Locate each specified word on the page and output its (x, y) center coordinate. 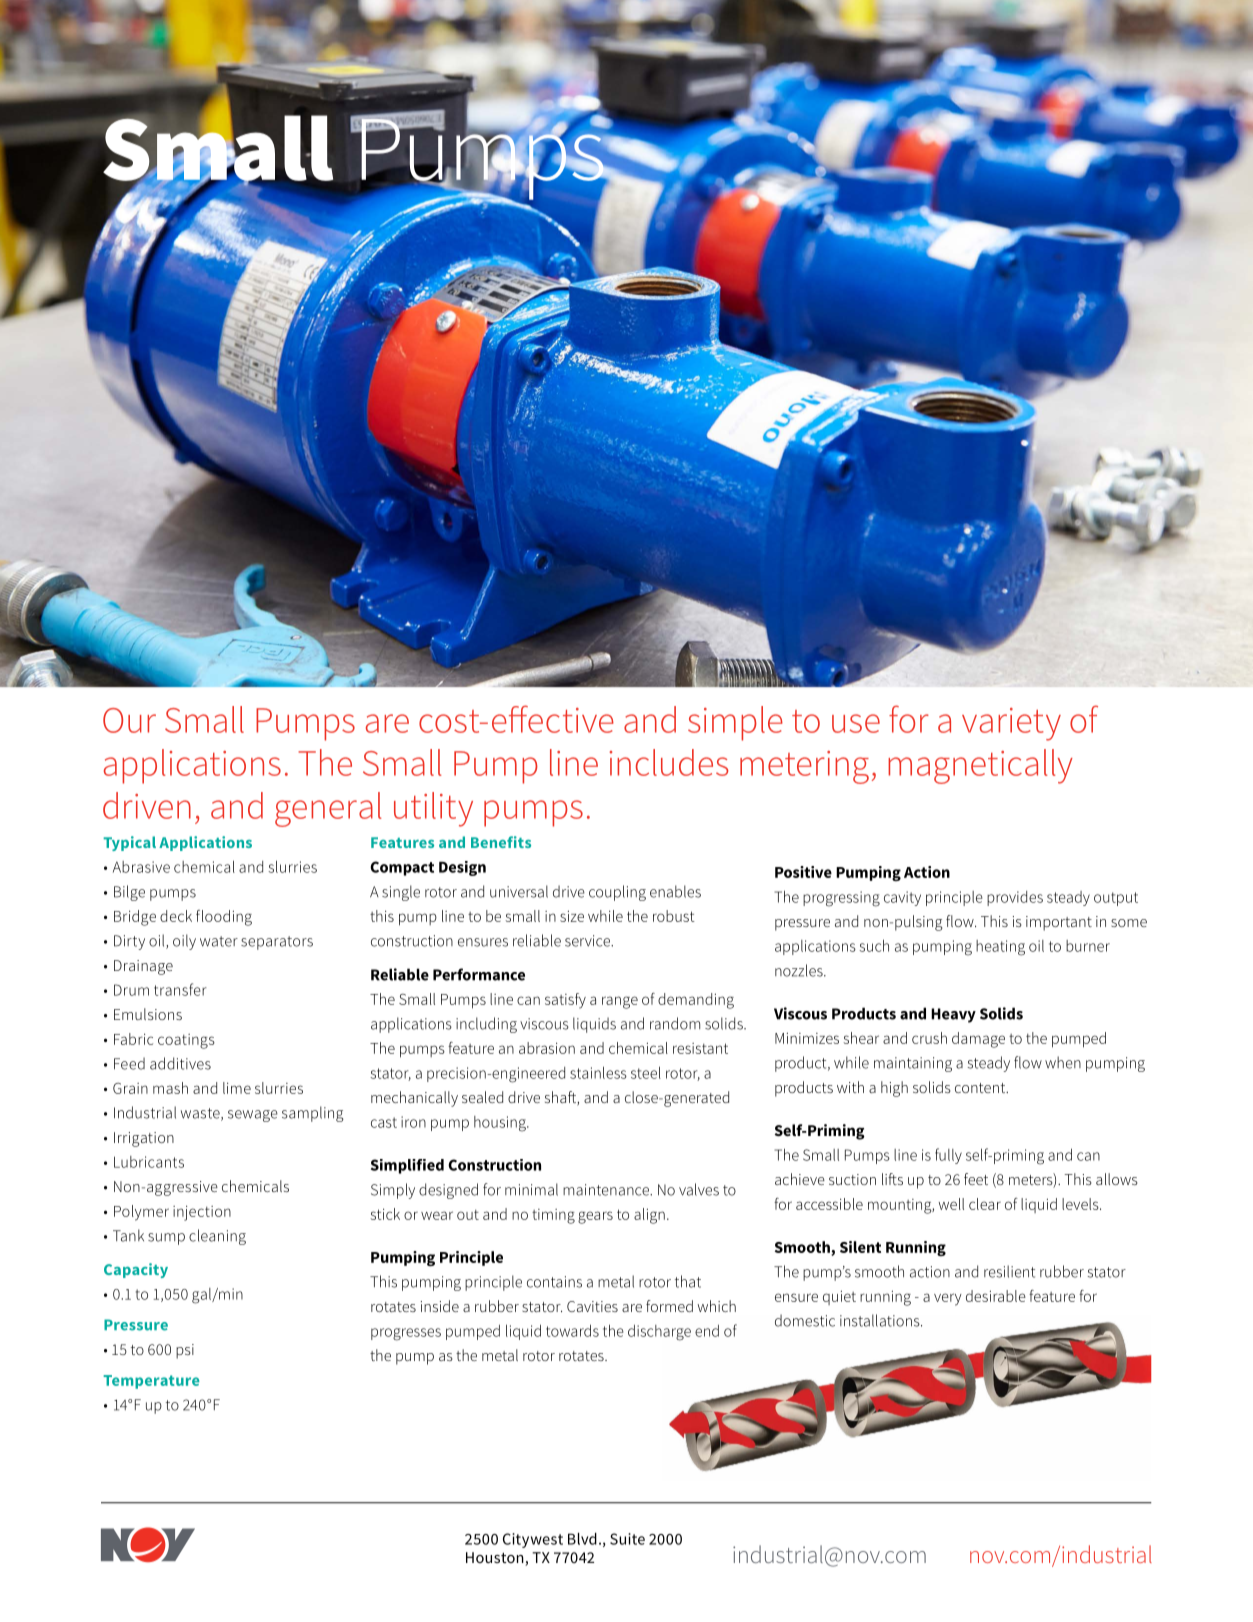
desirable (996, 1296)
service (588, 941)
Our (129, 720)
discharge (659, 1333)
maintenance (607, 1190)
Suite (627, 1539)
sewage (253, 1116)
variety (1011, 724)
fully (948, 1156)
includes (669, 762)
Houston (496, 1559)
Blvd (582, 1539)
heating (1000, 948)
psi (185, 1351)
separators (277, 943)
